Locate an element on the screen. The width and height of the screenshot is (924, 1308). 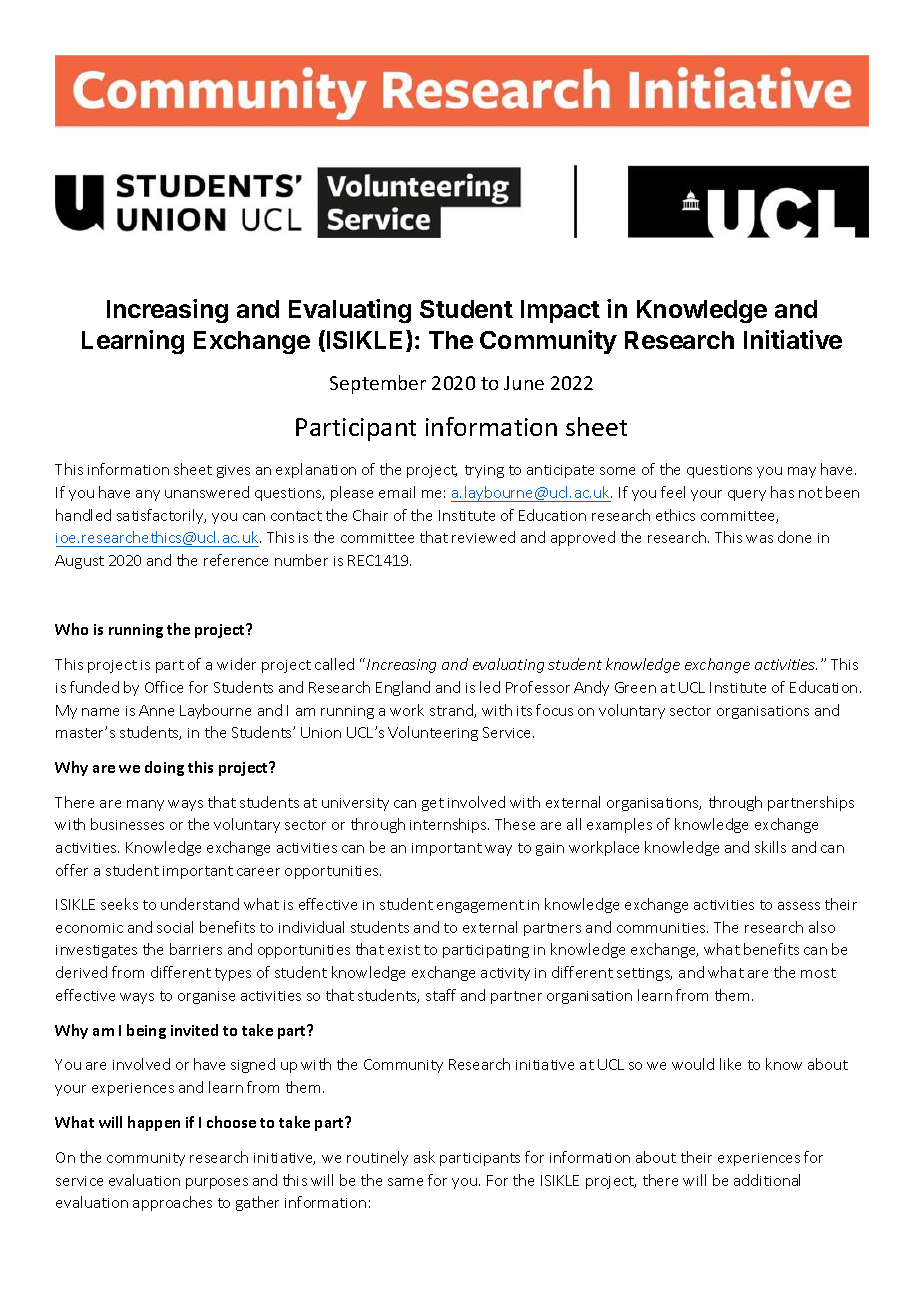
skills is located at coordinates (770, 847).
